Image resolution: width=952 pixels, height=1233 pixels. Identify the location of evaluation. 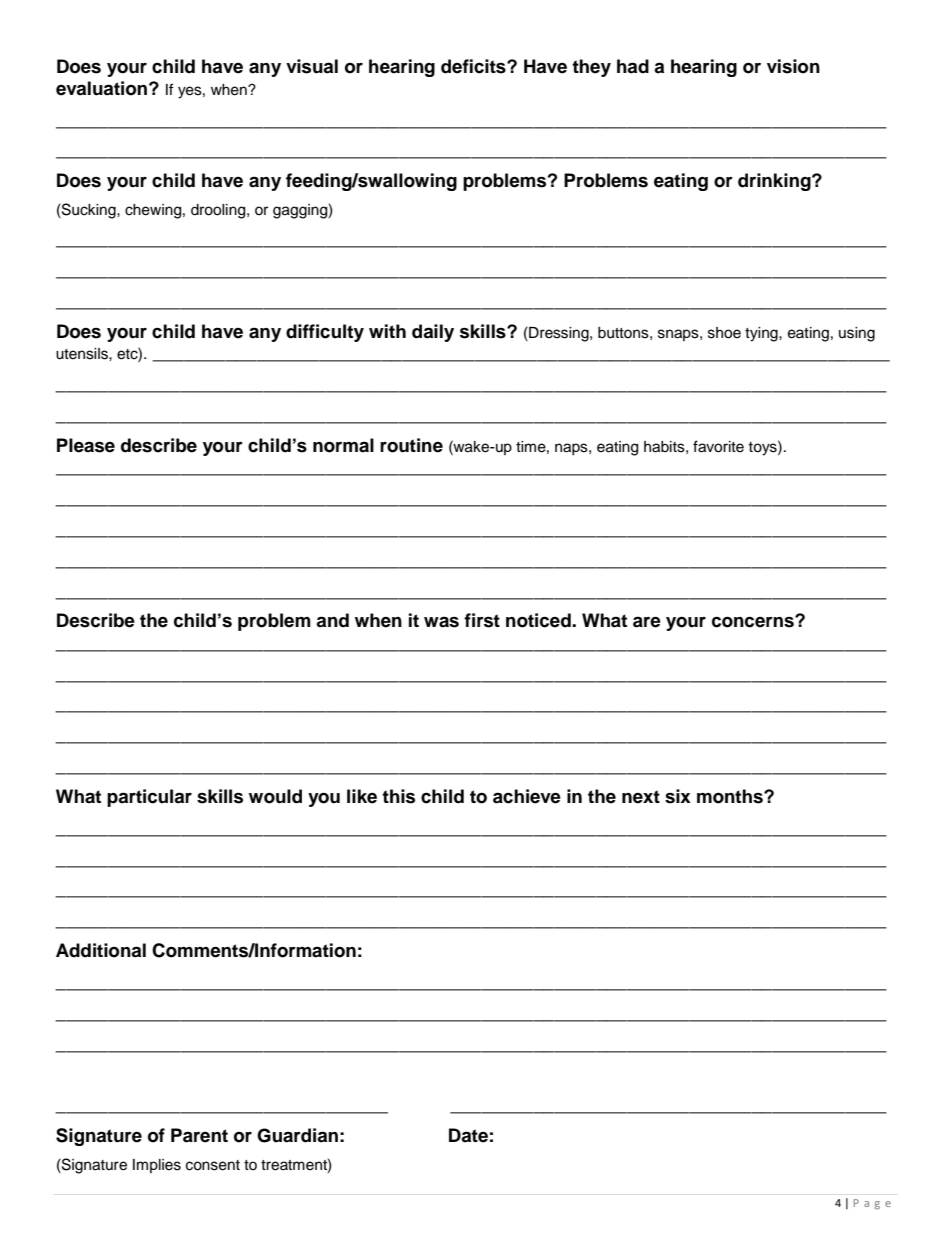
(101, 88).
